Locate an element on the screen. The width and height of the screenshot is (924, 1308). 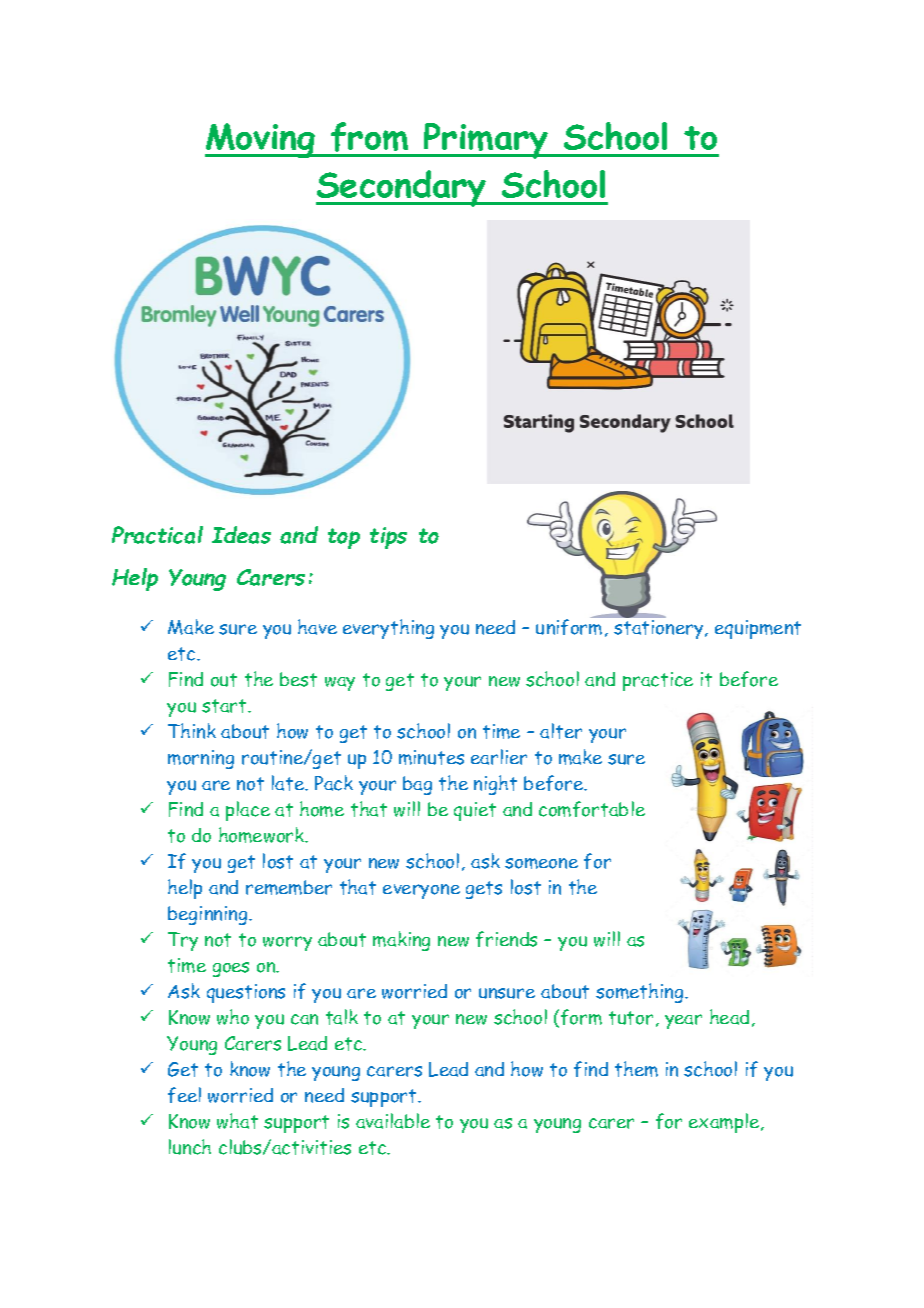
example is located at coordinates (725, 1123).
